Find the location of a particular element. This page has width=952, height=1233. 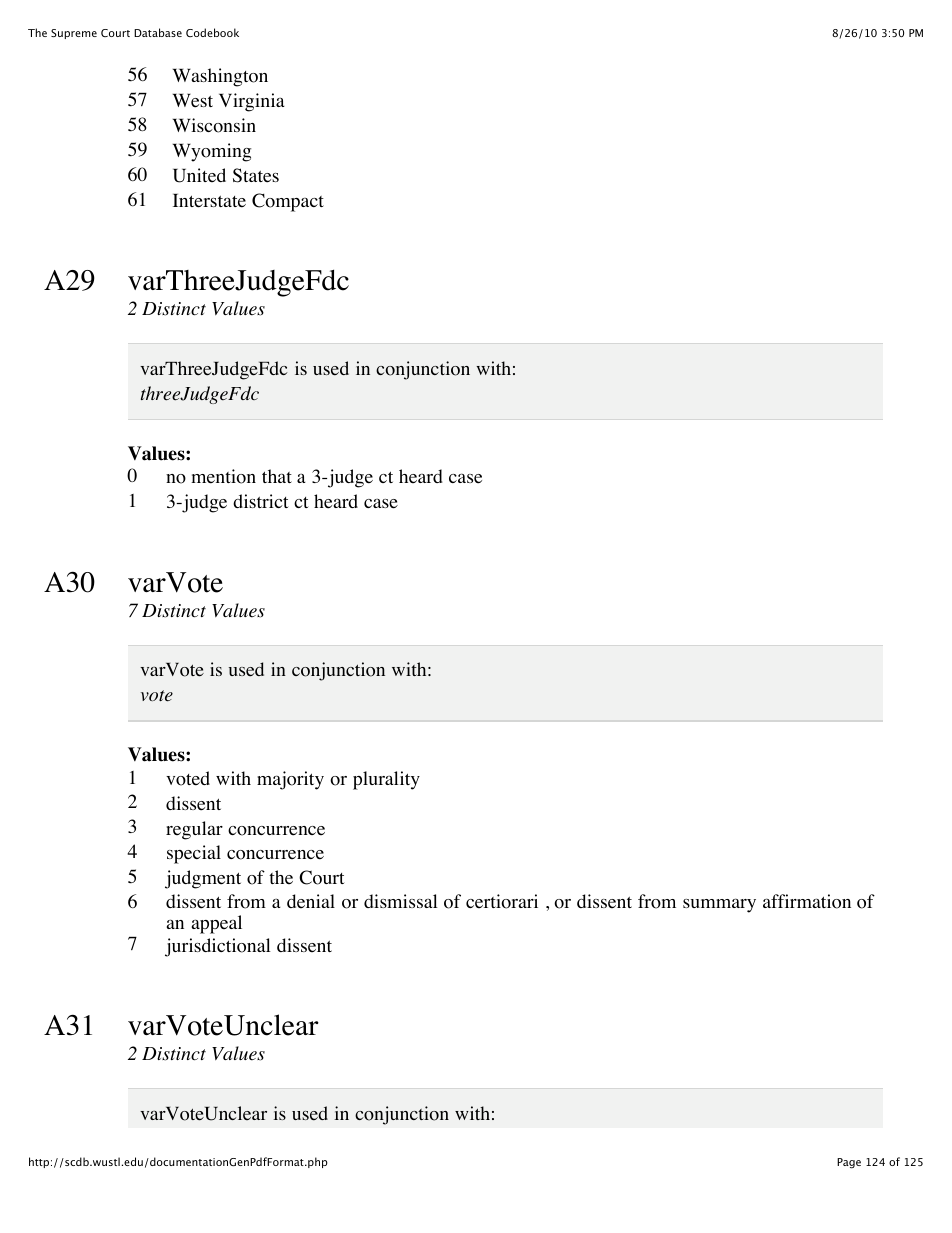

plurality is located at coordinates (386, 780).
